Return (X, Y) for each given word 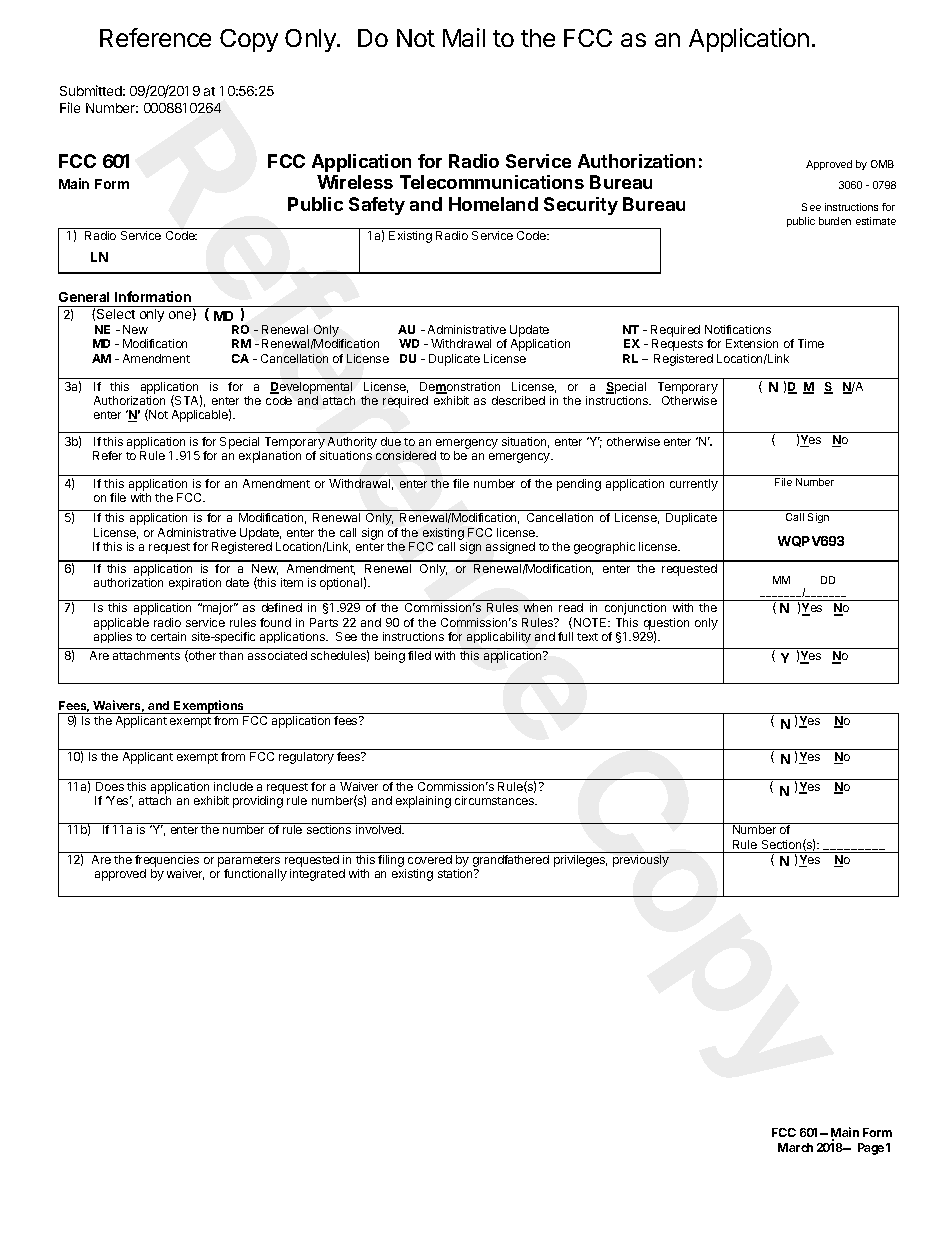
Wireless (355, 182)
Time (811, 343)
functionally (255, 875)
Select (116, 314)
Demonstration (460, 388)
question (666, 625)
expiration (195, 584)
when (538, 607)
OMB (882, 164)
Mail (464, 37)
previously (641, 861)
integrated (317, 875)
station (456, 873)
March (795, 1147)
